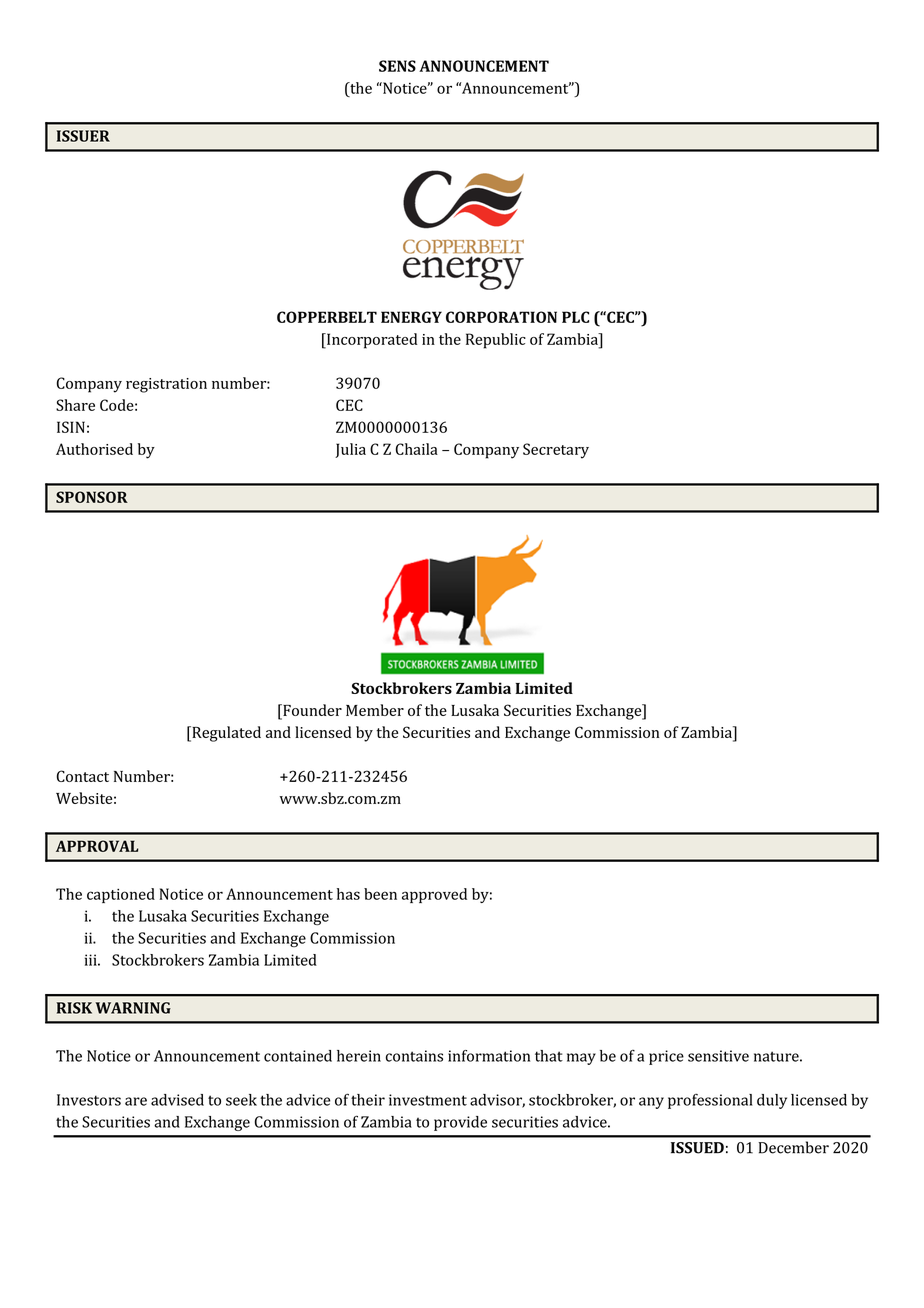  I want to click on Regulated, so click(225, 734).
